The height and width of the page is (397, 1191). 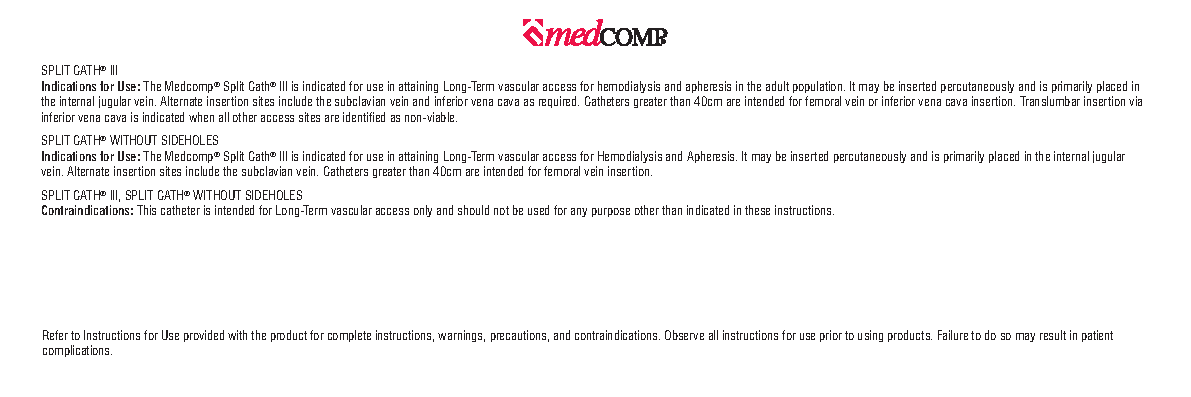 What do you see at coordinates (201, 117) in the page?
I see `when` at bounding box center [201, 117].
